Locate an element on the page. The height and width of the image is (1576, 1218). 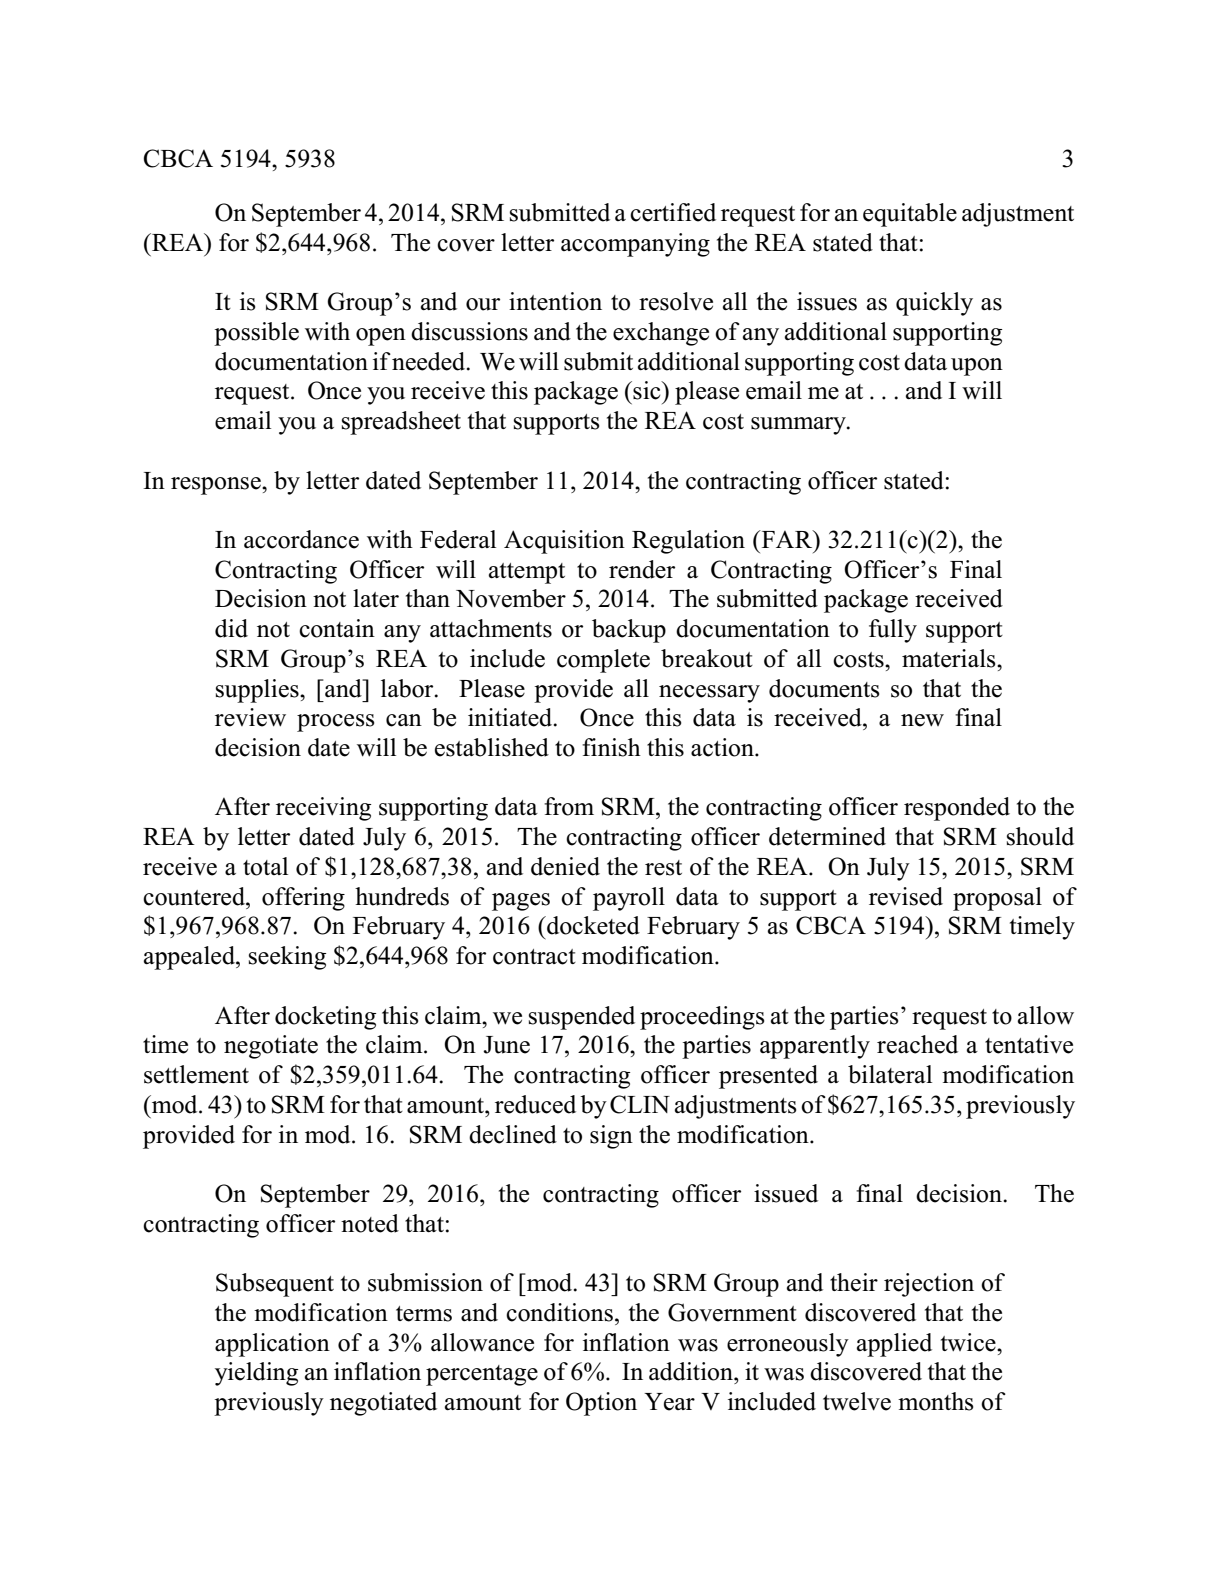
from is located at coordinates (569, 806).
